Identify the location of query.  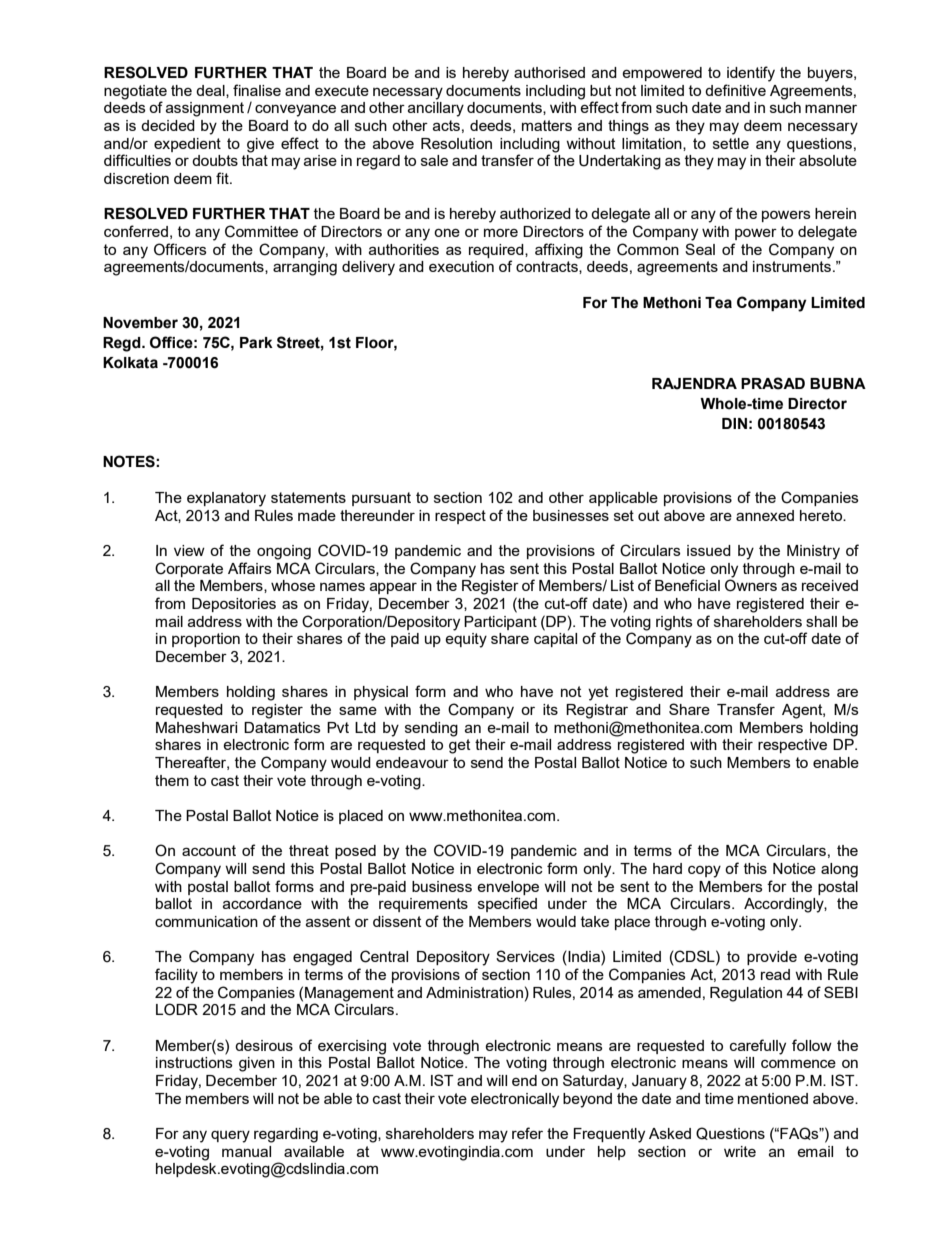
(230, 1137).
